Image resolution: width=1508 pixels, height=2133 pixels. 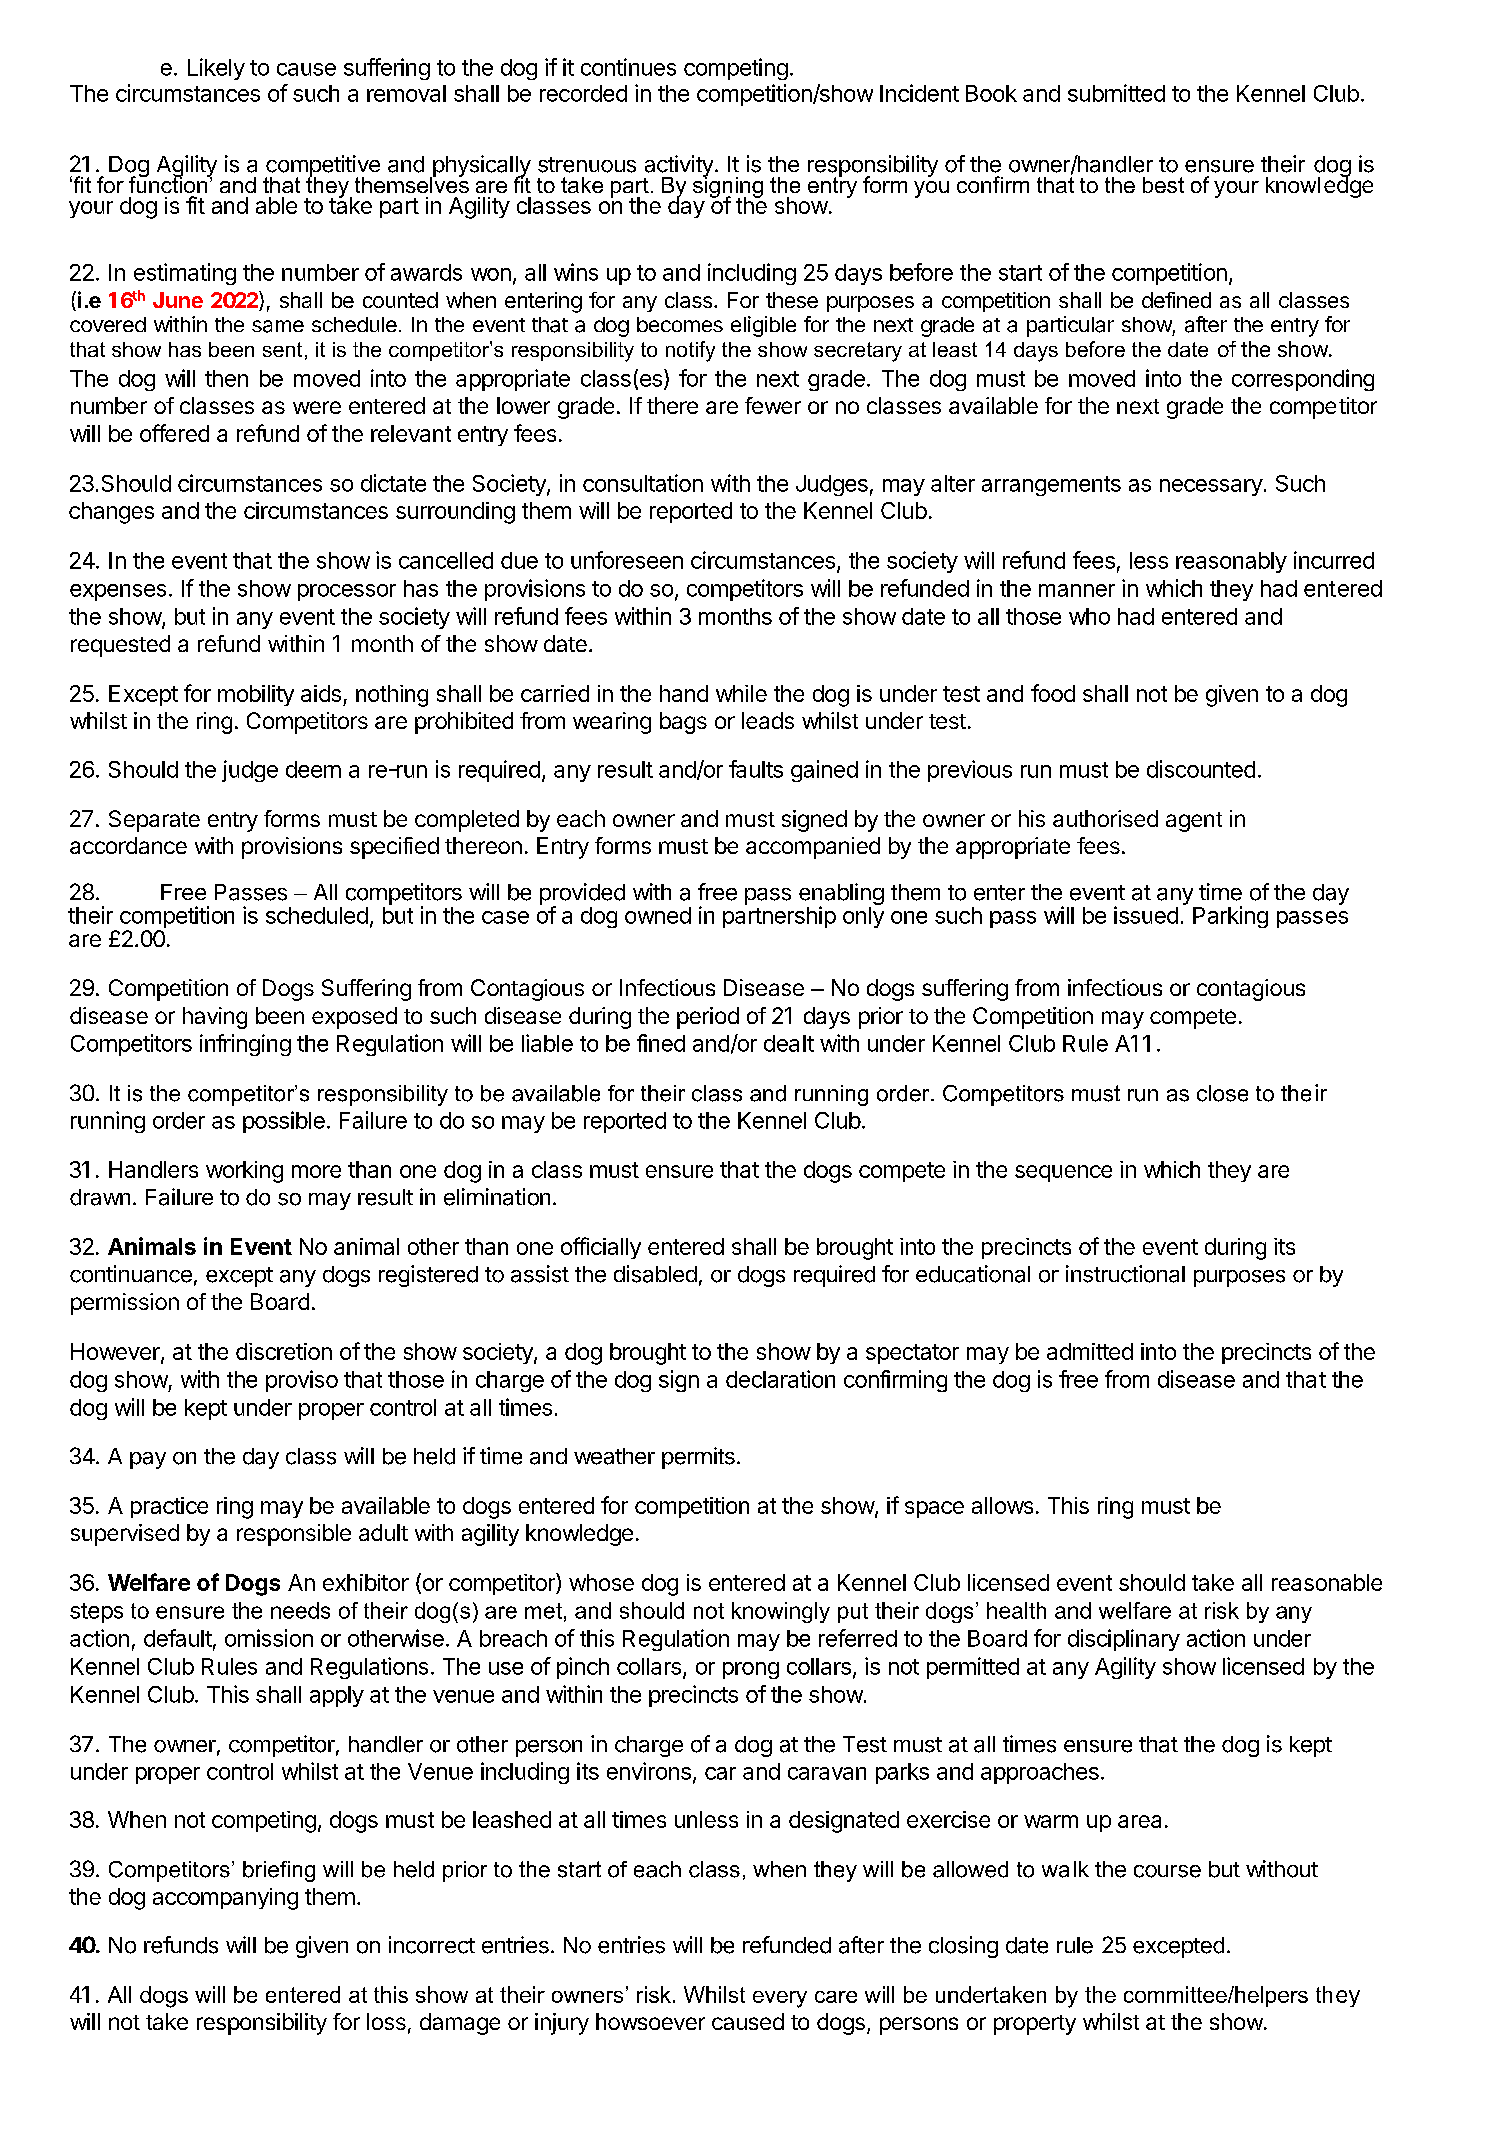 I want to click on mobility, so click(x=256, y=695).
